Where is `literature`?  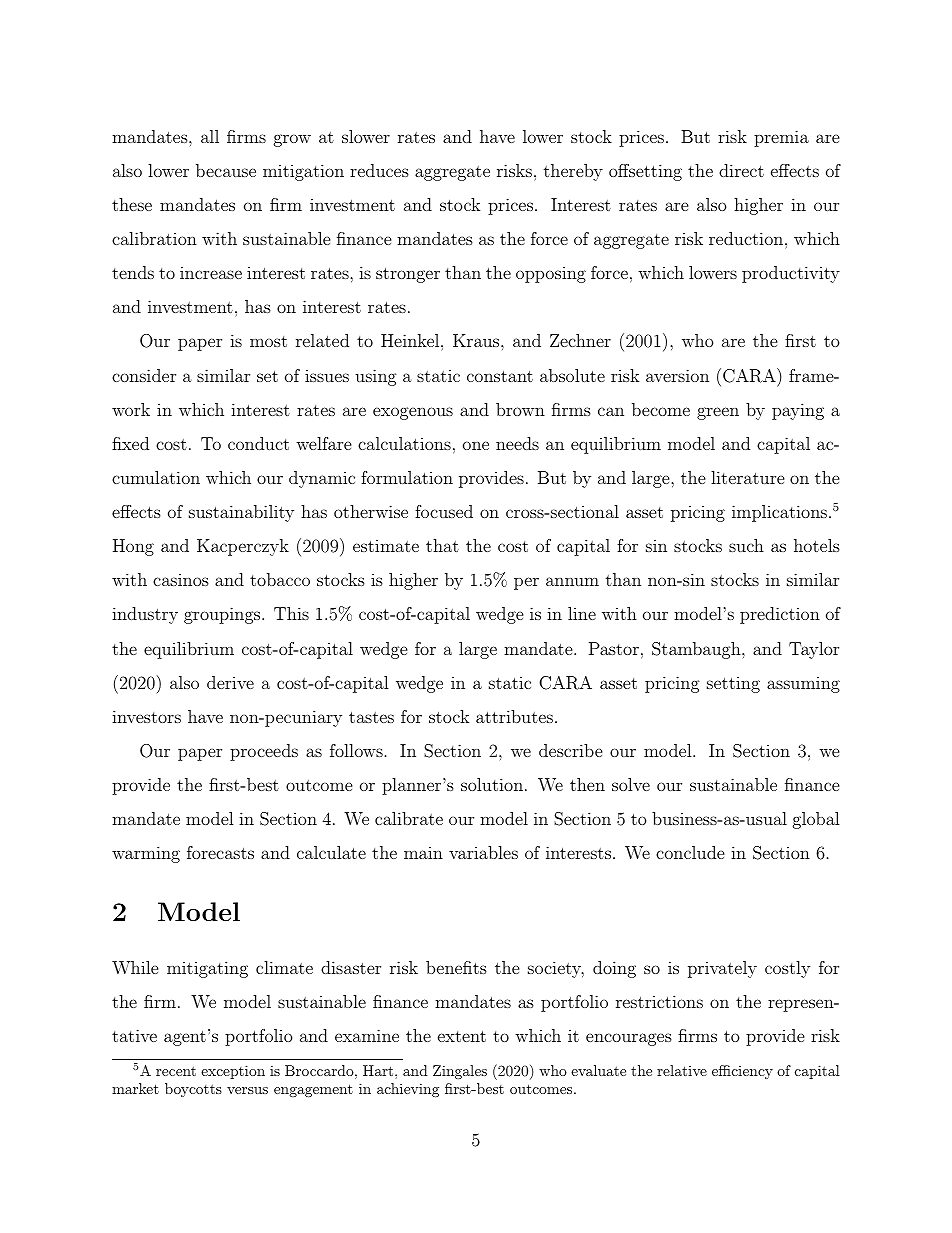 literature is located at coordinates (748, 477).
